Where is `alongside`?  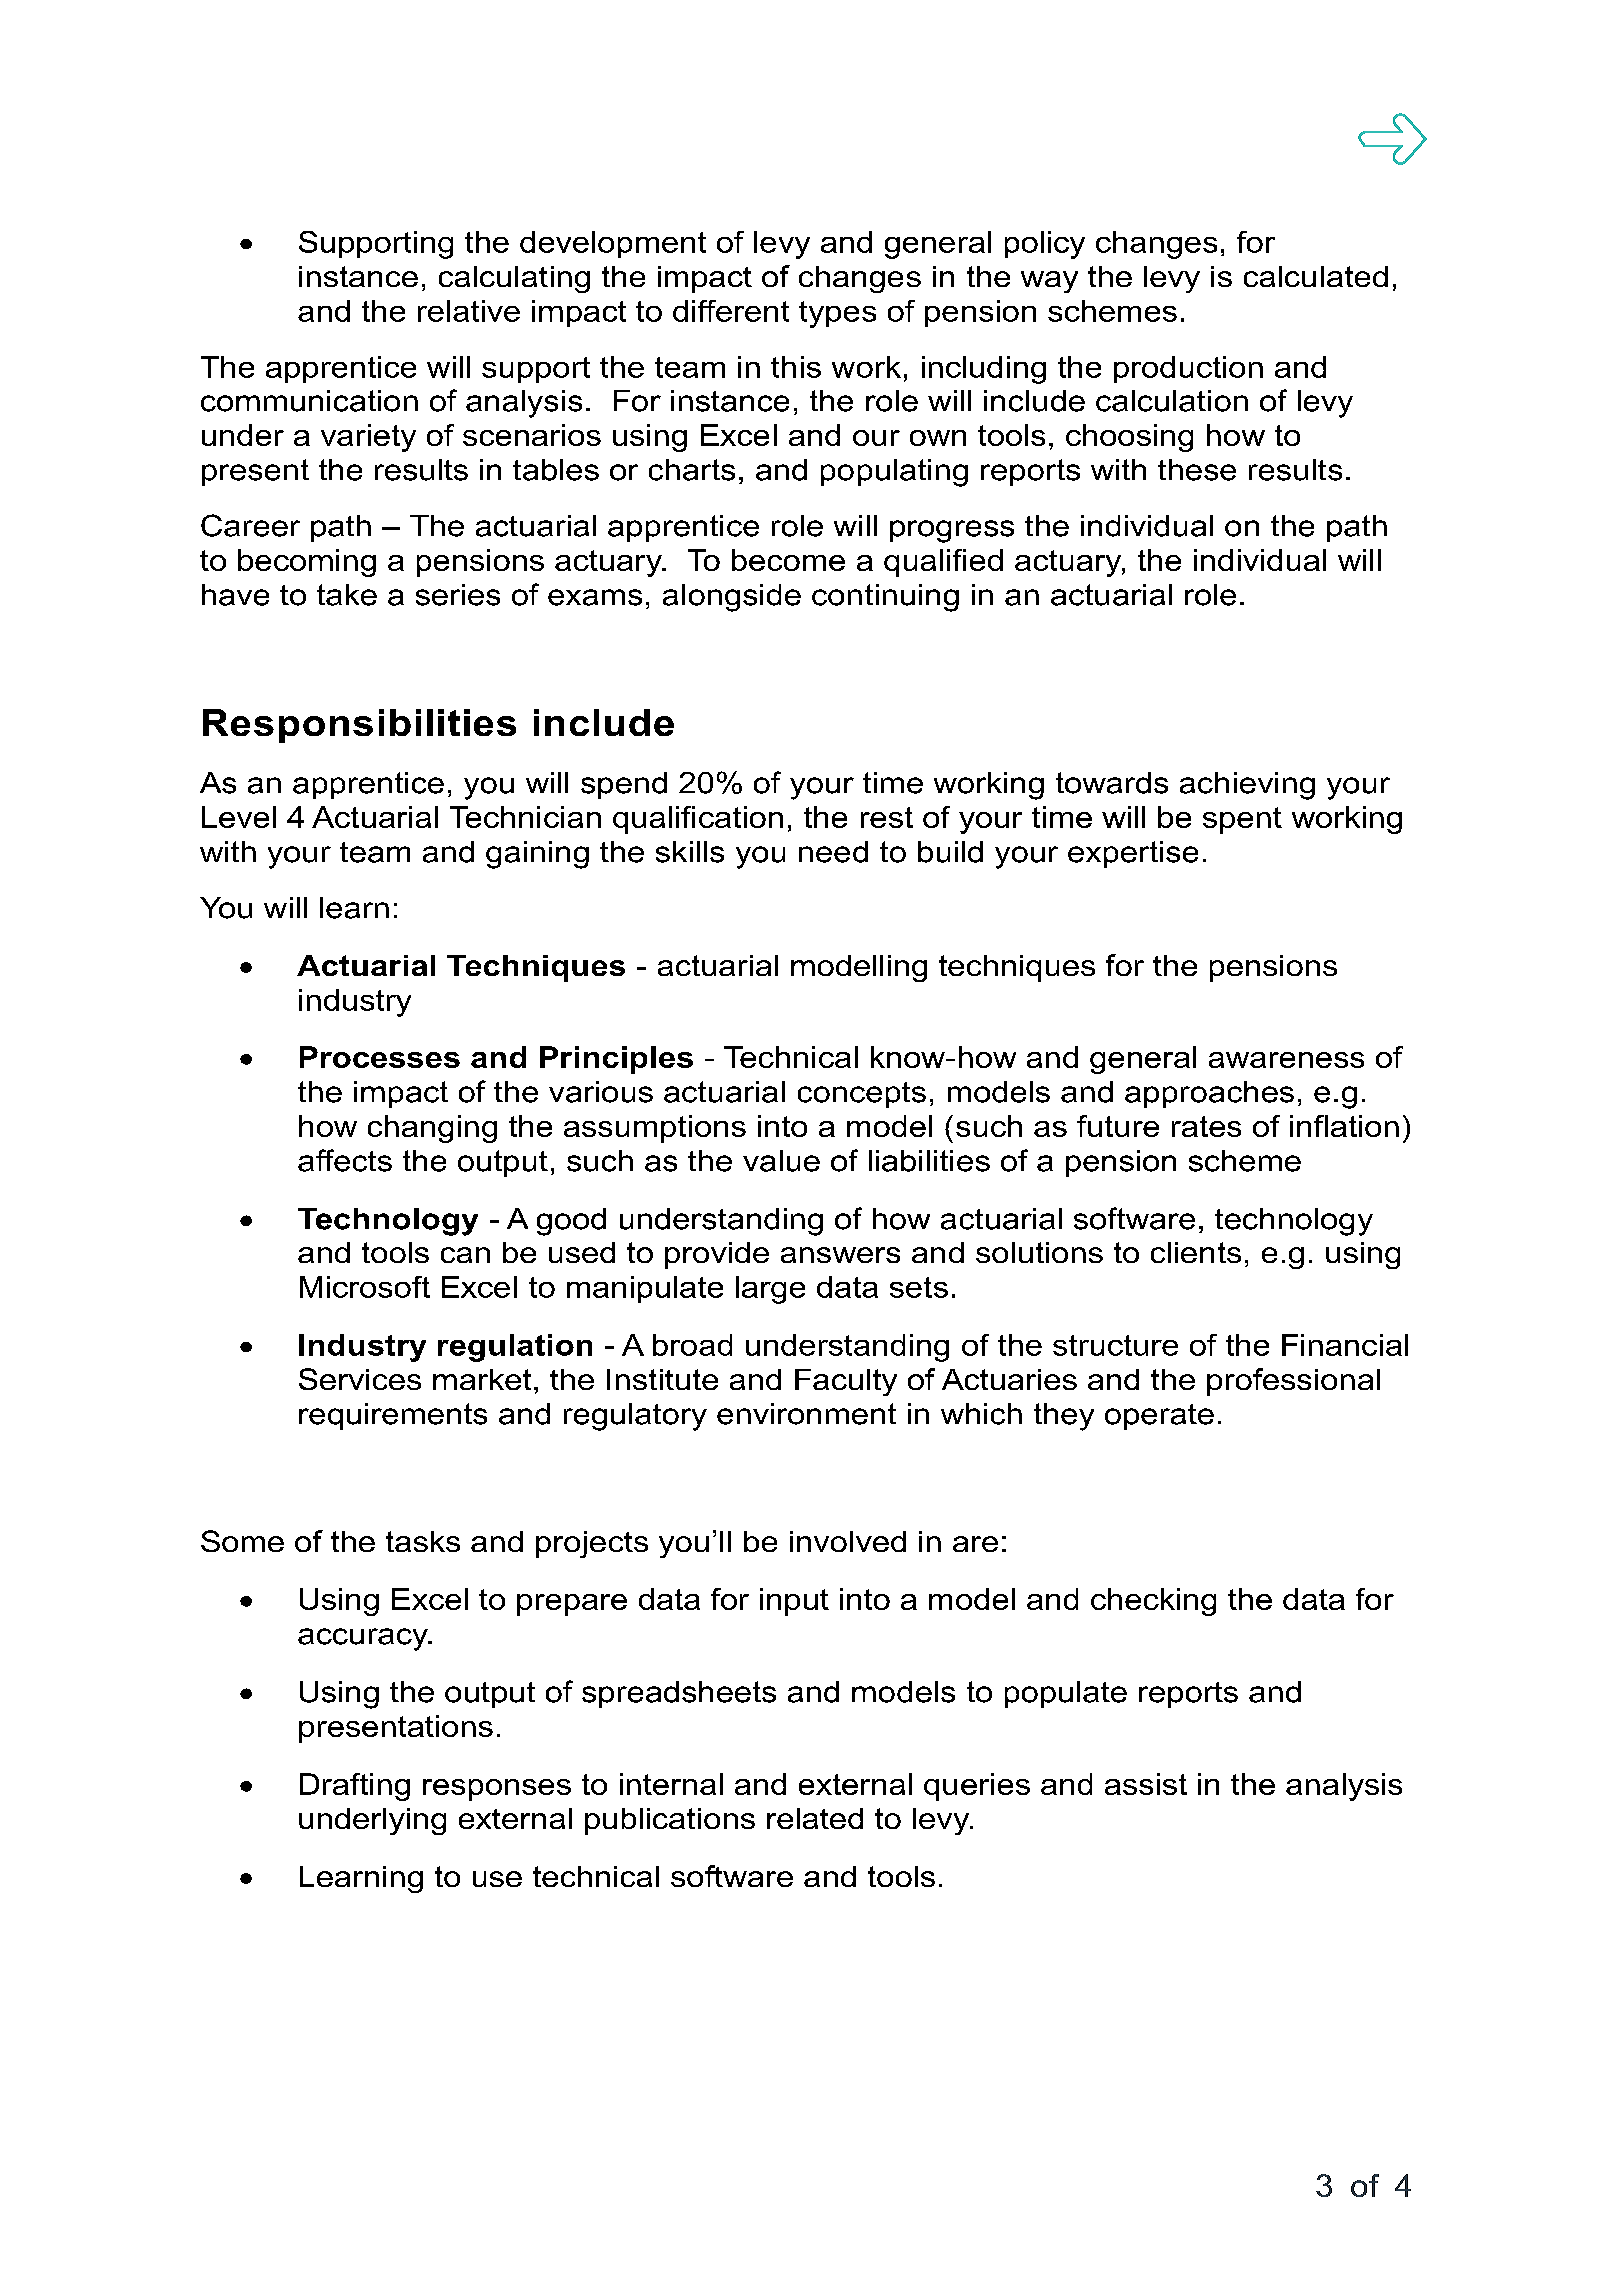 alongside is located at coordinates (732, 598).
